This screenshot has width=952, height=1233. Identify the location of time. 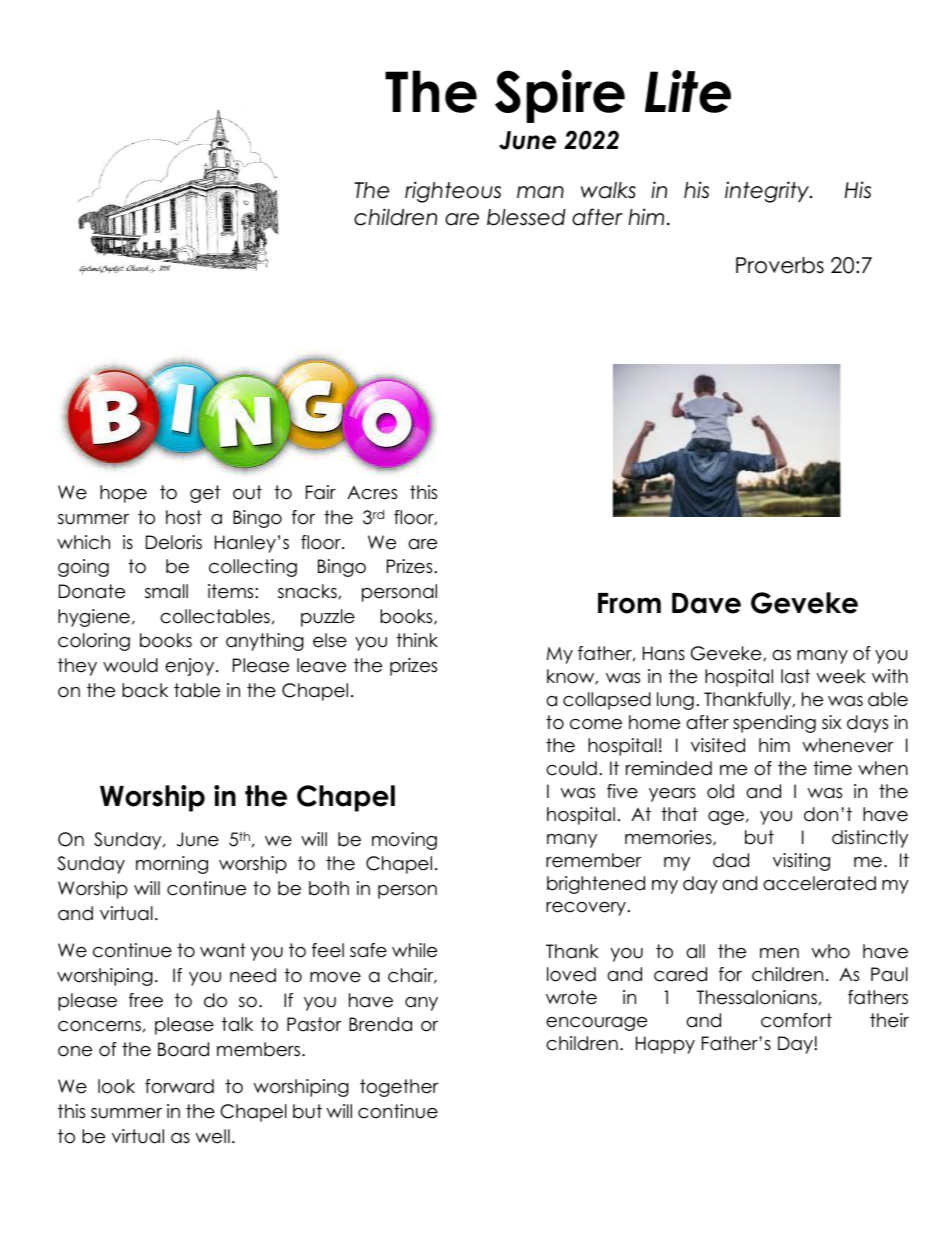
(833, 768).
